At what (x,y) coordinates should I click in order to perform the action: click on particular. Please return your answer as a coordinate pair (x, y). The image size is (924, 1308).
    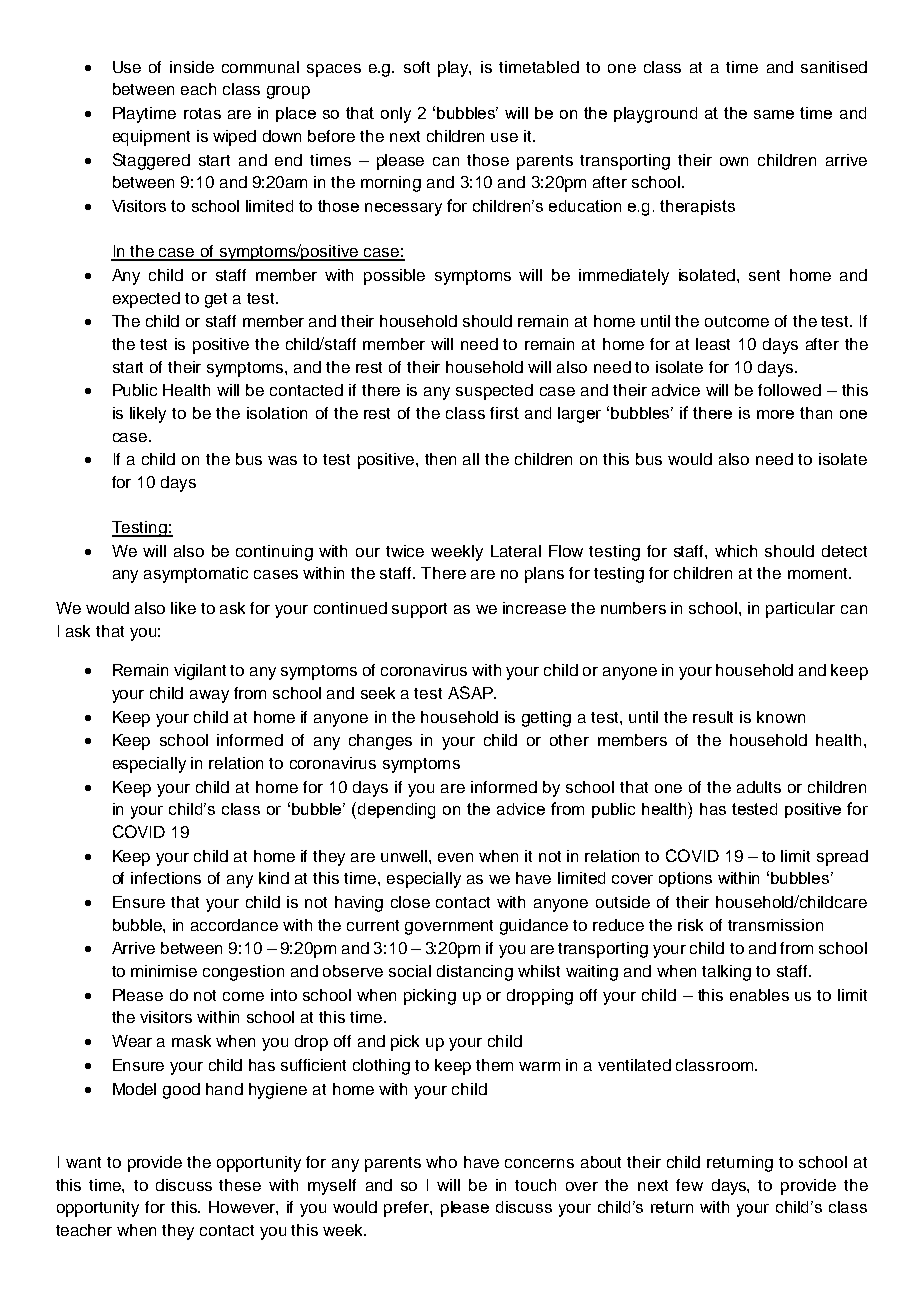
    Looking at the image, I should click on (800, 610).
